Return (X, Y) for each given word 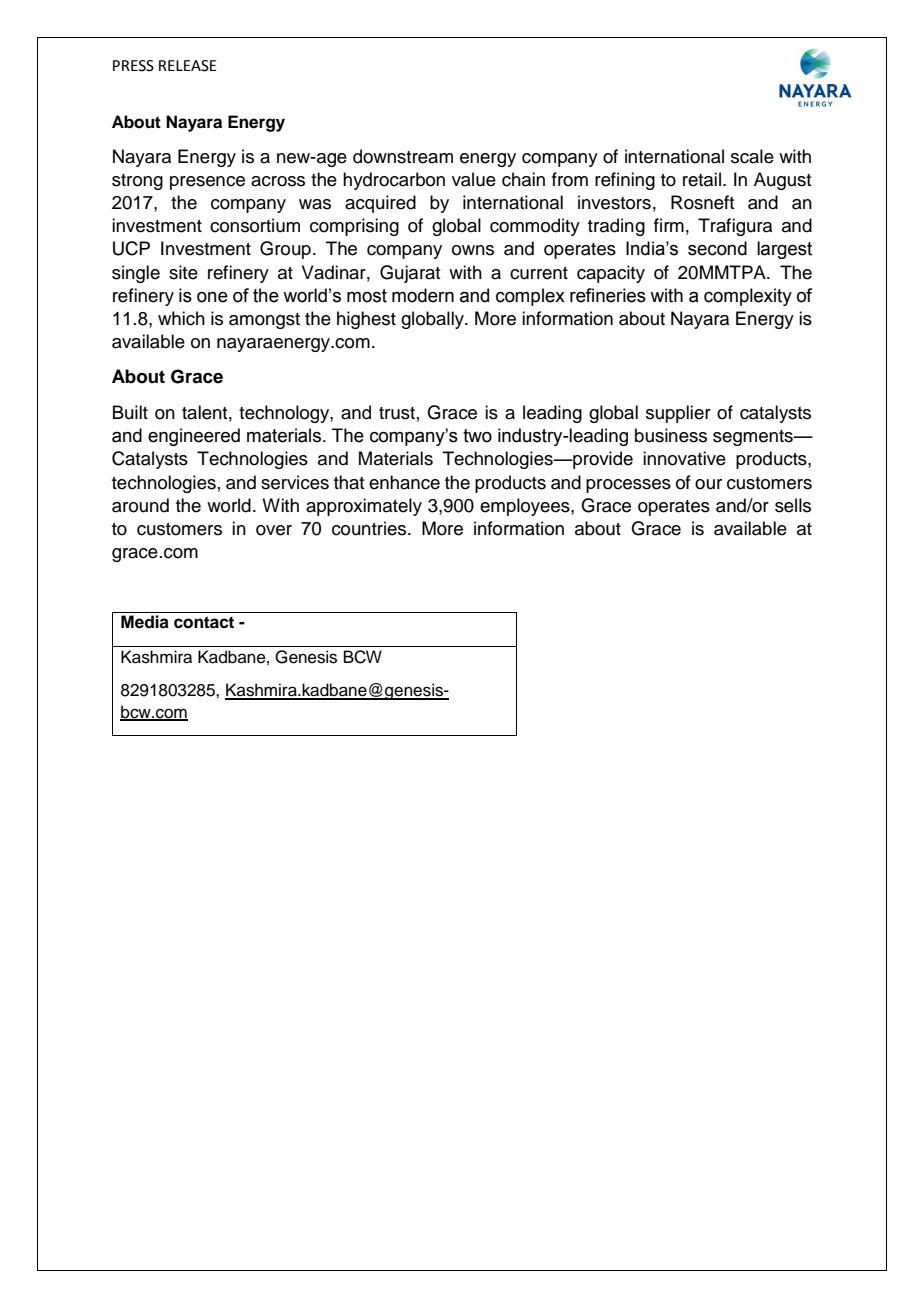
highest (366, 320)
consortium (255, 225)
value (474, 179)
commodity (535, 227)
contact (204, 622)
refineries (608, 295)
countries (370, 528)
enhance (404, 482)
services (295, 482)
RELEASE (188, 66)
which (181, 318)
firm (669, 225)
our (708, 484)
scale (752, 156)
